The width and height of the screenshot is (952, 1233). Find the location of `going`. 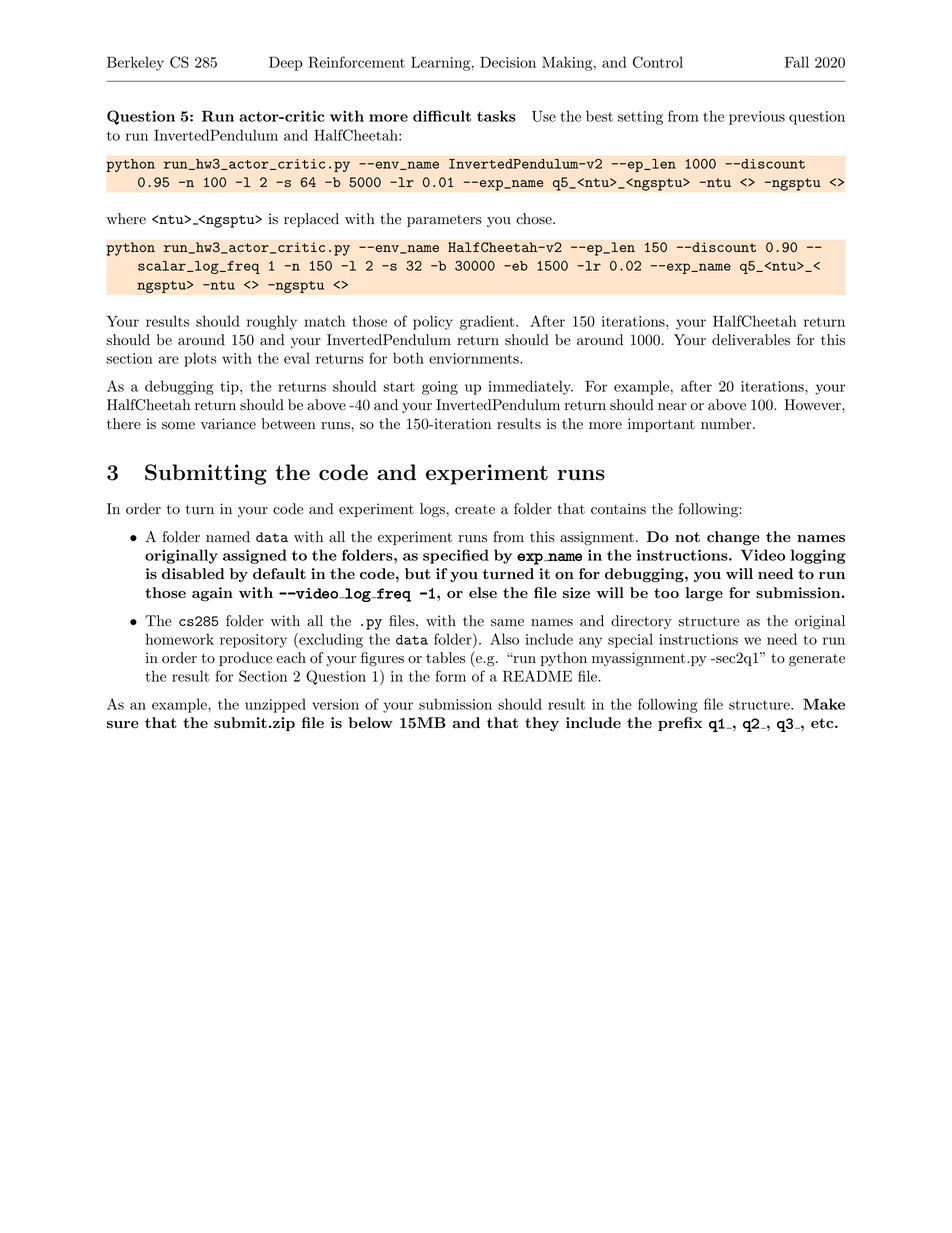

going is located at coordinates (440, 388).
